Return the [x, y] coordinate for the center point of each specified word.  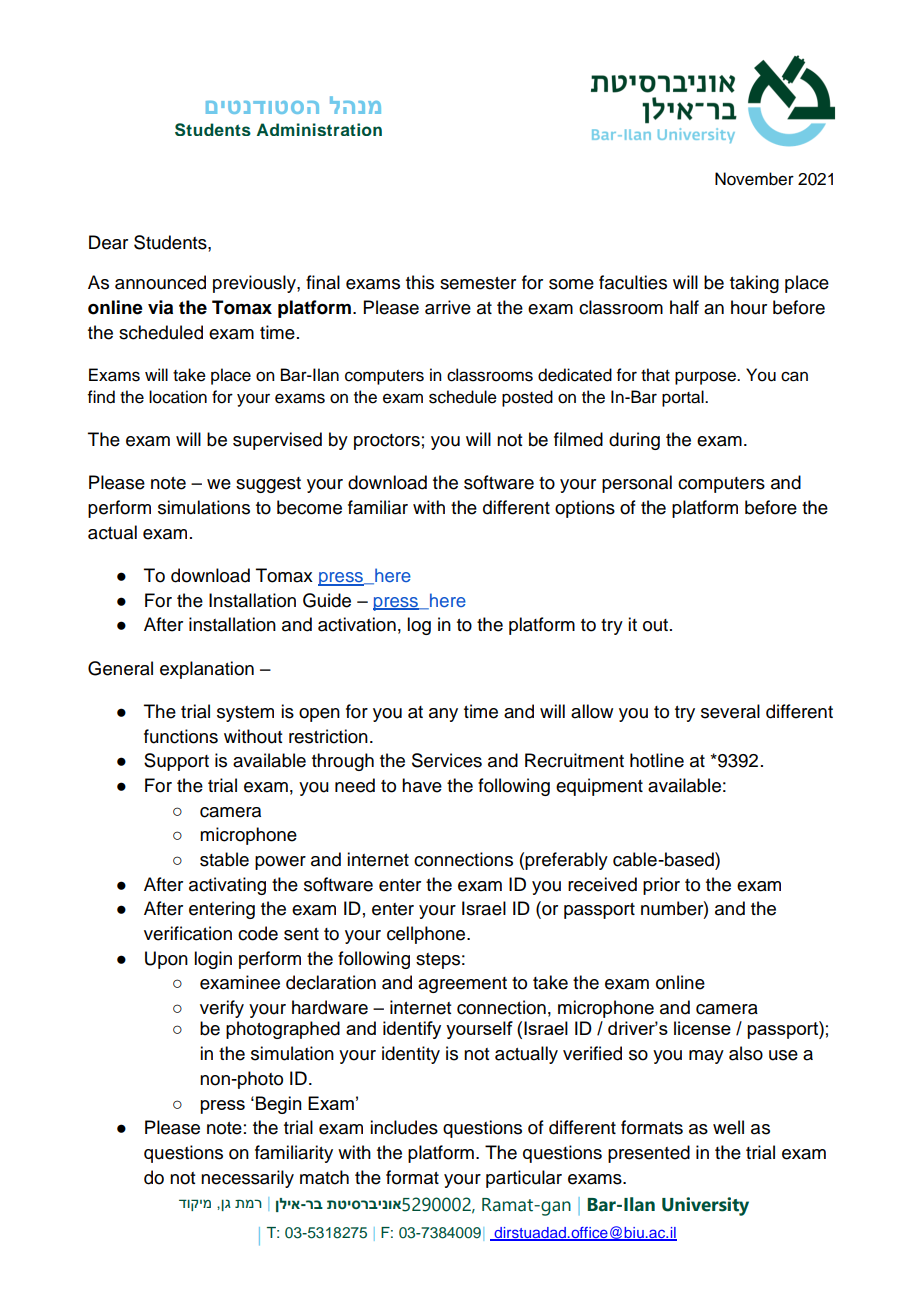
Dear [108, 242]
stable [224, 859]
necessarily [247, 1179]
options [585, 509]
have [422, 785]
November [754, 179]
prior [661, 886]
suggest [268, 485]
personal [637, 484]
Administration [319, 129]
